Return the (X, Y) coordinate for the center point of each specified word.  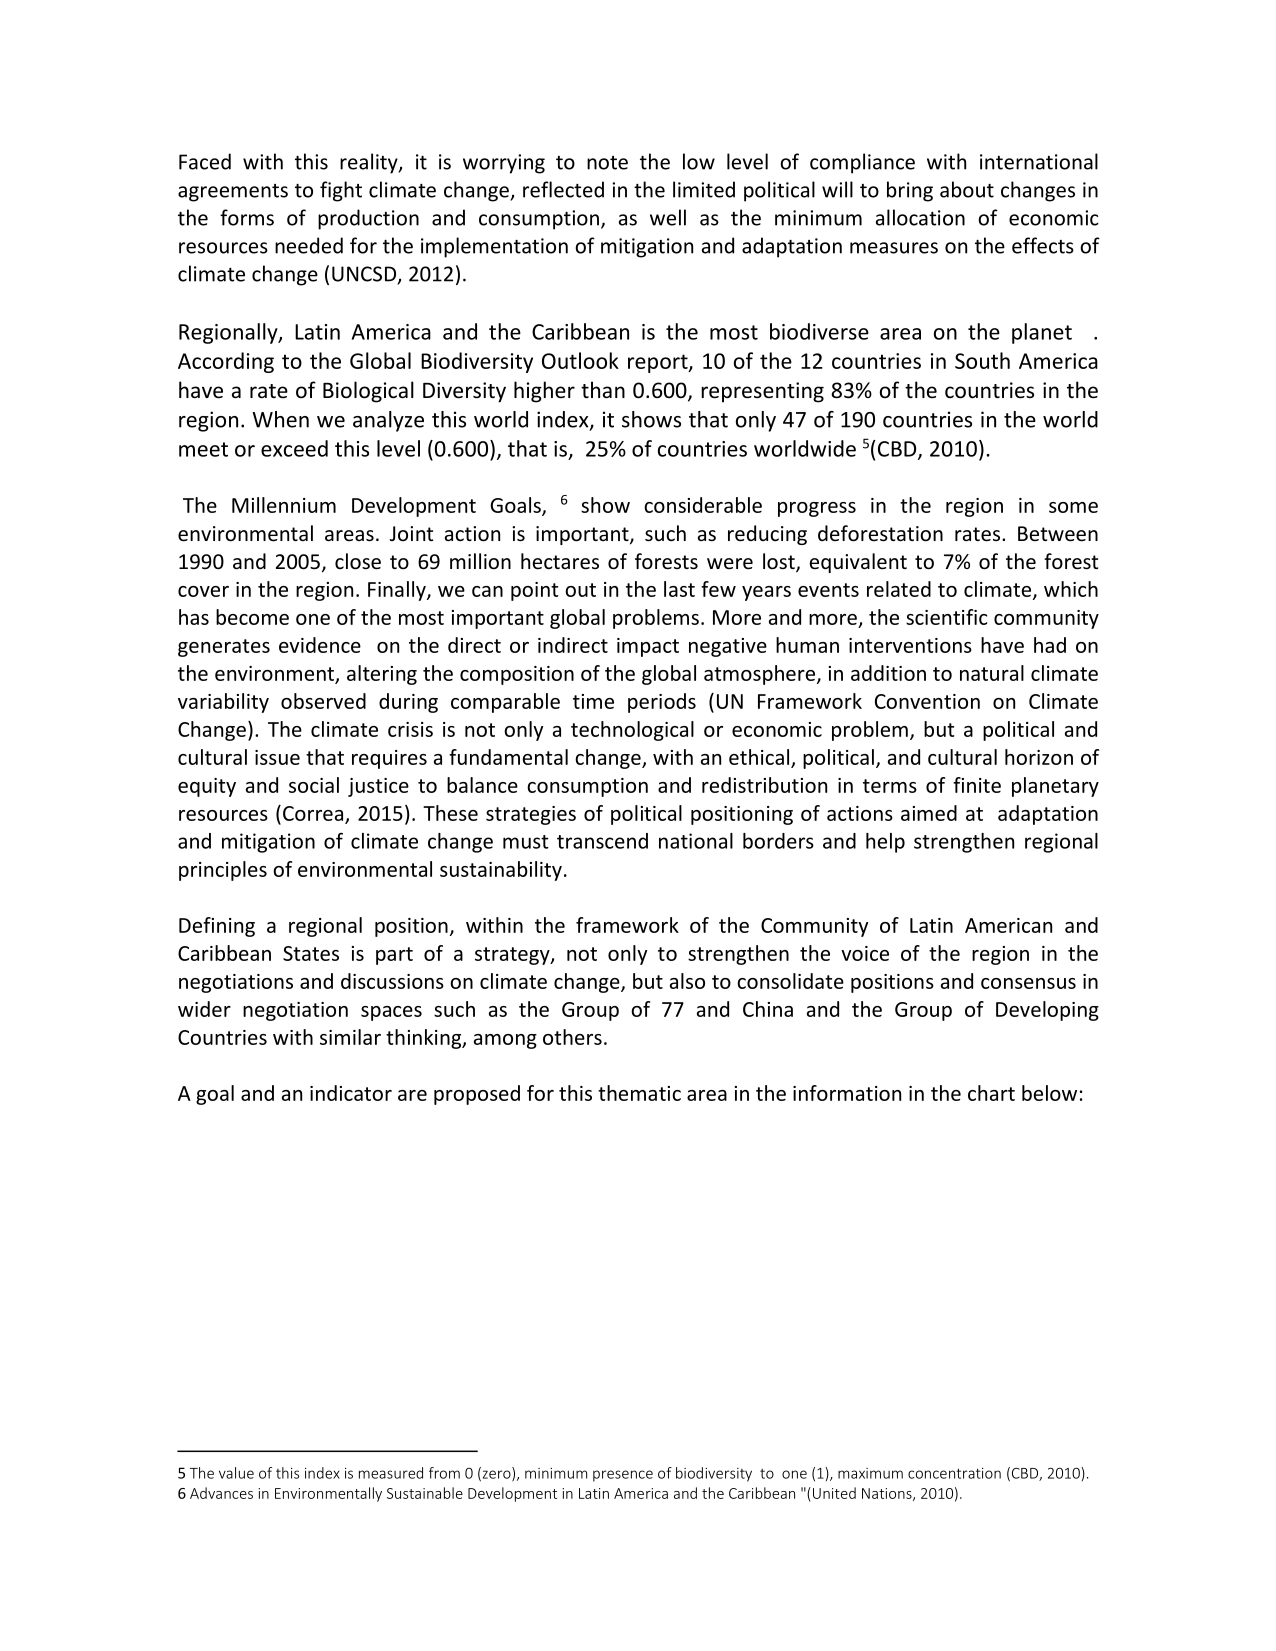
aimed (929, 813)
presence (623, 1476)
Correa (314, 815)
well (668, 217)
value (236, 1473)
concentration (954, 1473)
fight (341, 191)
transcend (602, 841)
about (967, 189)
